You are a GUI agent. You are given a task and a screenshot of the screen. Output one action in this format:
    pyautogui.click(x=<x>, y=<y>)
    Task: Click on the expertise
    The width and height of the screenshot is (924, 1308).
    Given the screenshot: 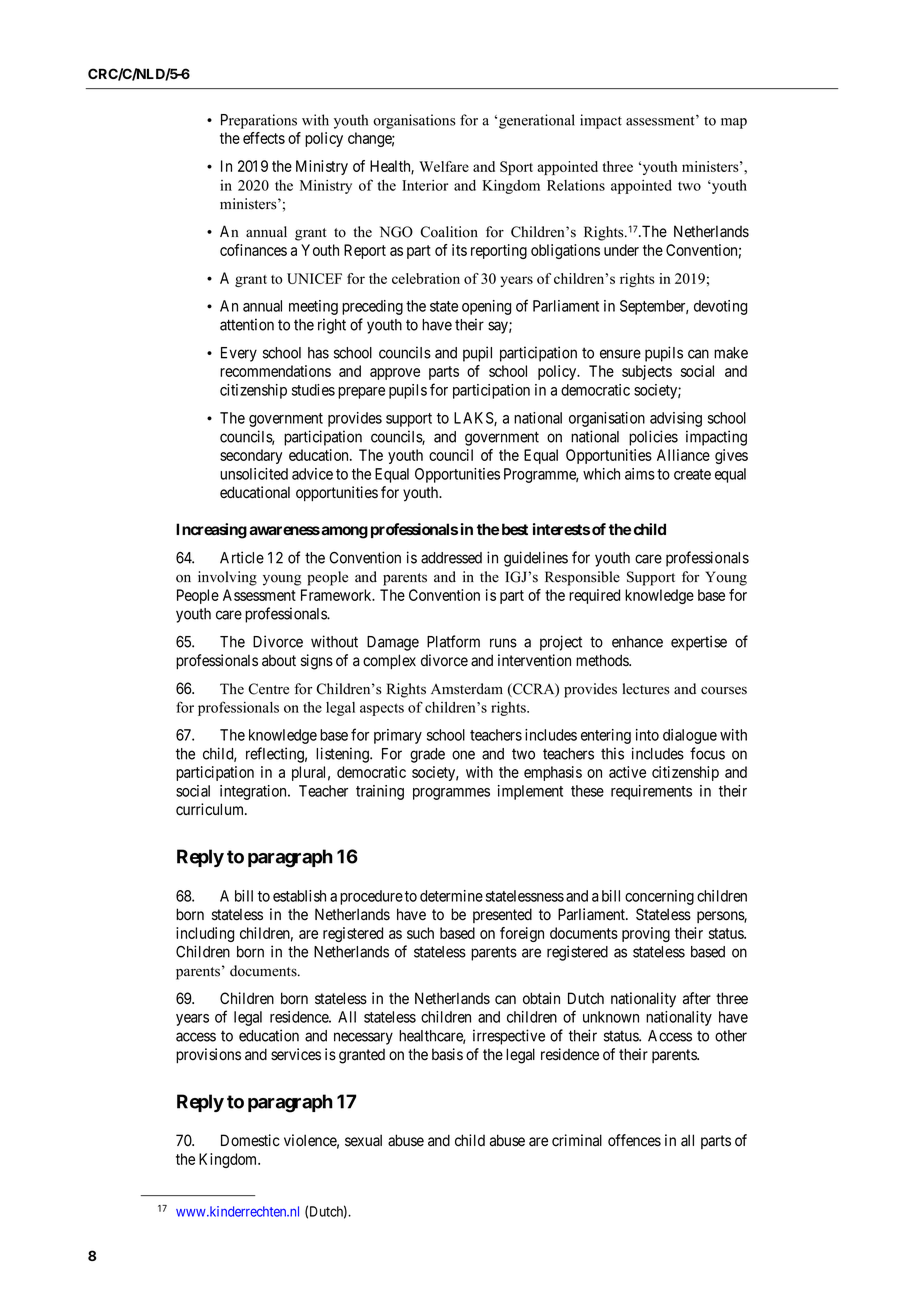 What is the action you would take?
    pyautogui.click(x=699, y=643)
